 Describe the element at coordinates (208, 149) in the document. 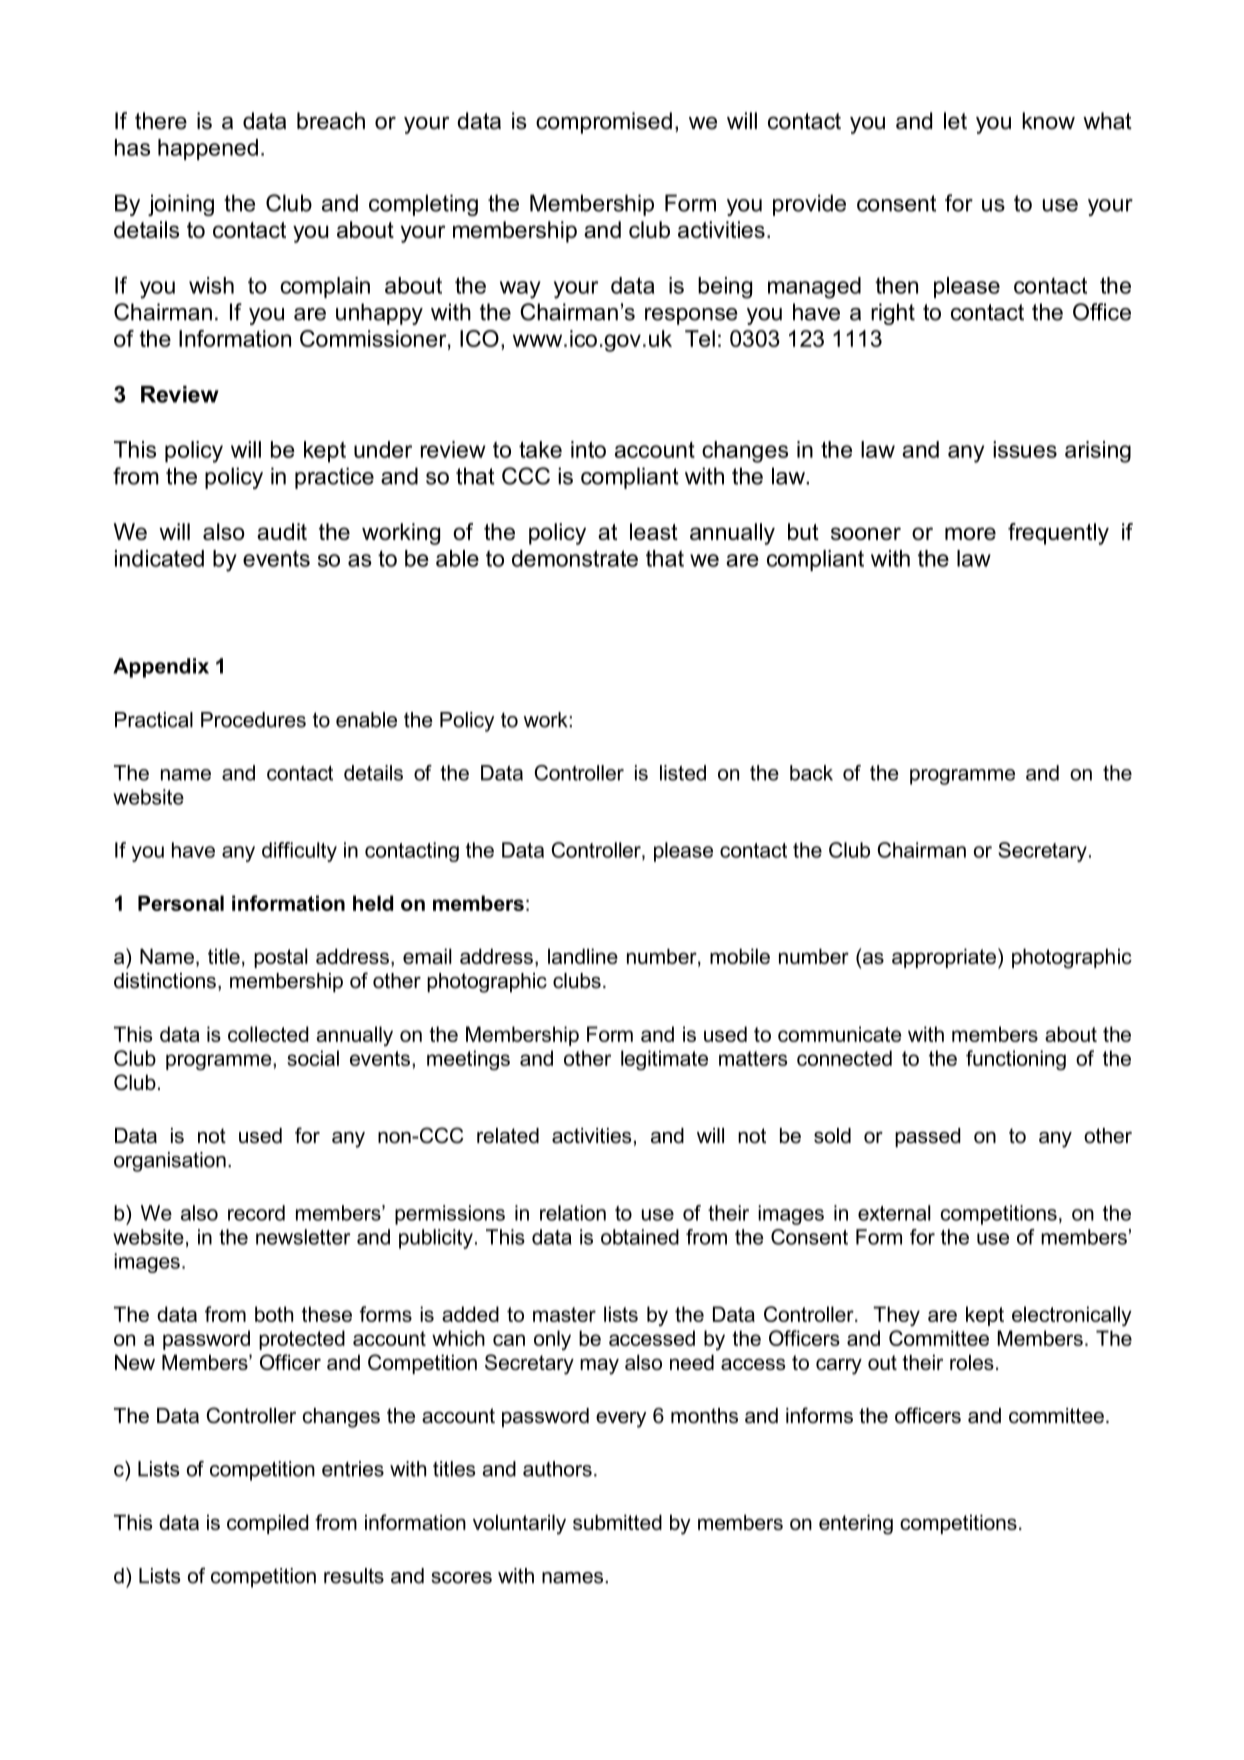

I see `happened` at that location.
